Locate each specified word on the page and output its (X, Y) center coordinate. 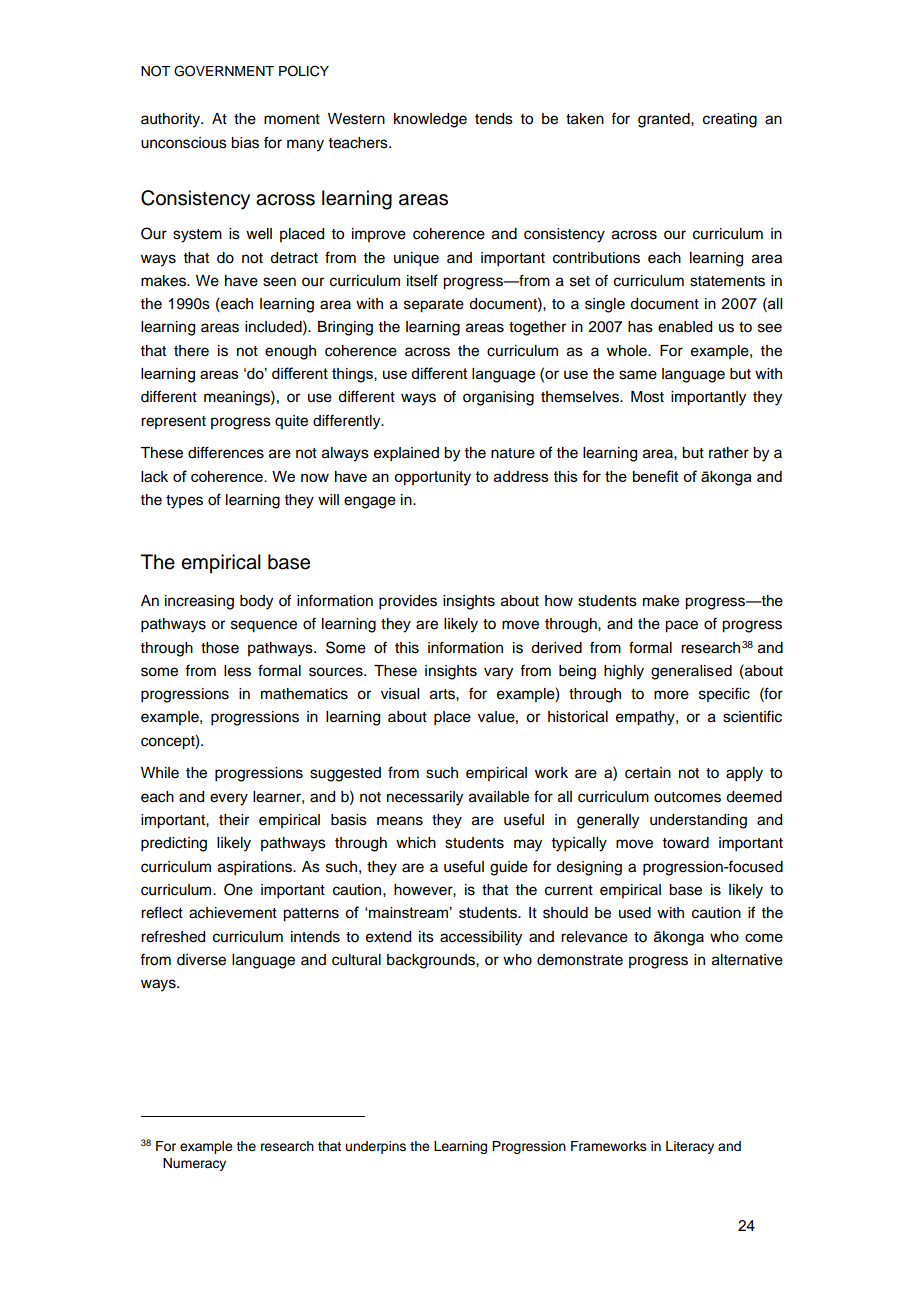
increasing (199, 602)
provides (408, 602)
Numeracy (194, 1164)
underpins (376, 1147)
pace (681, 626)
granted (665, 120)
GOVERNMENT (224, 71)
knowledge (430, 120)
